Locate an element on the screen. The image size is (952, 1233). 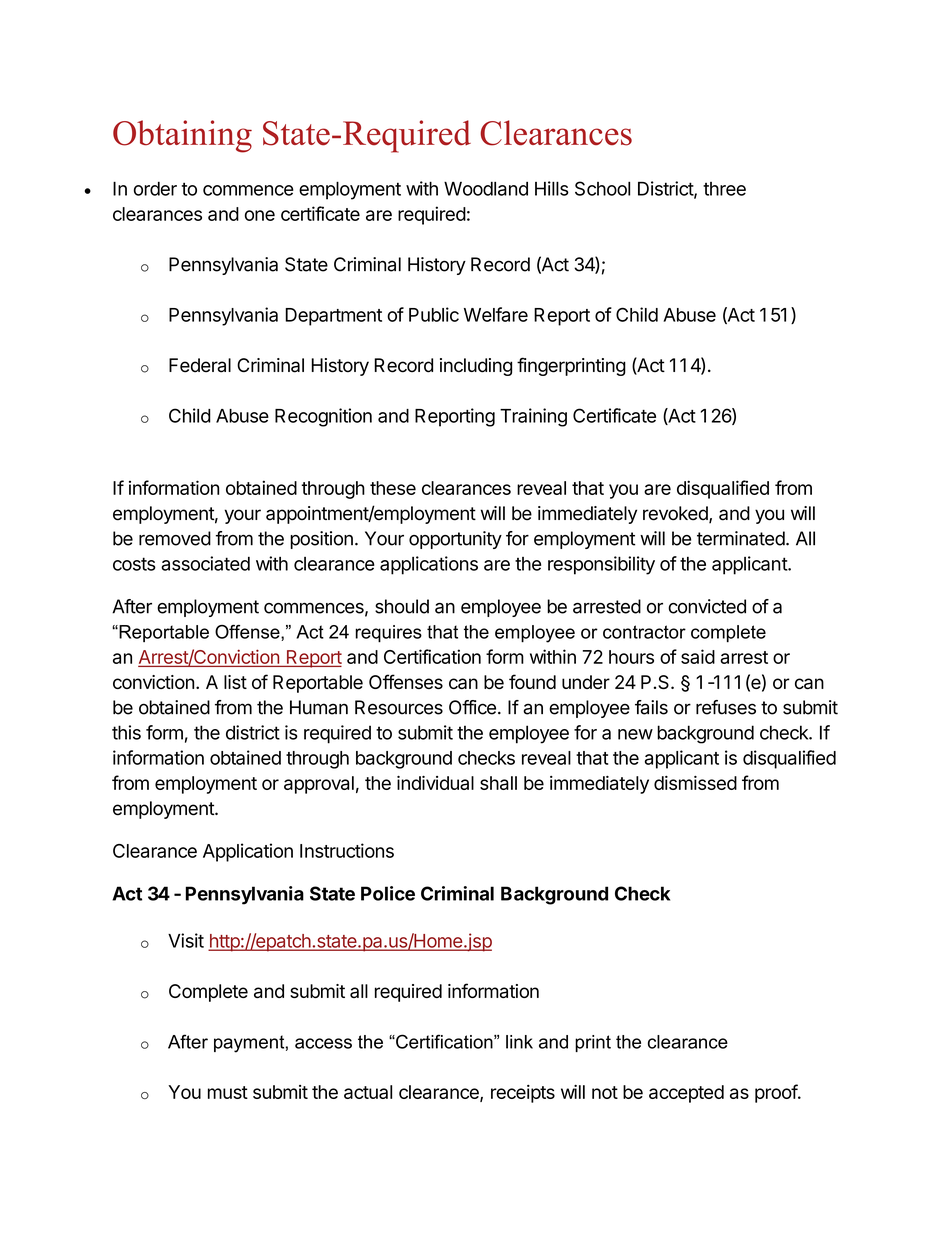
list is located at coordinates (235, 682).
